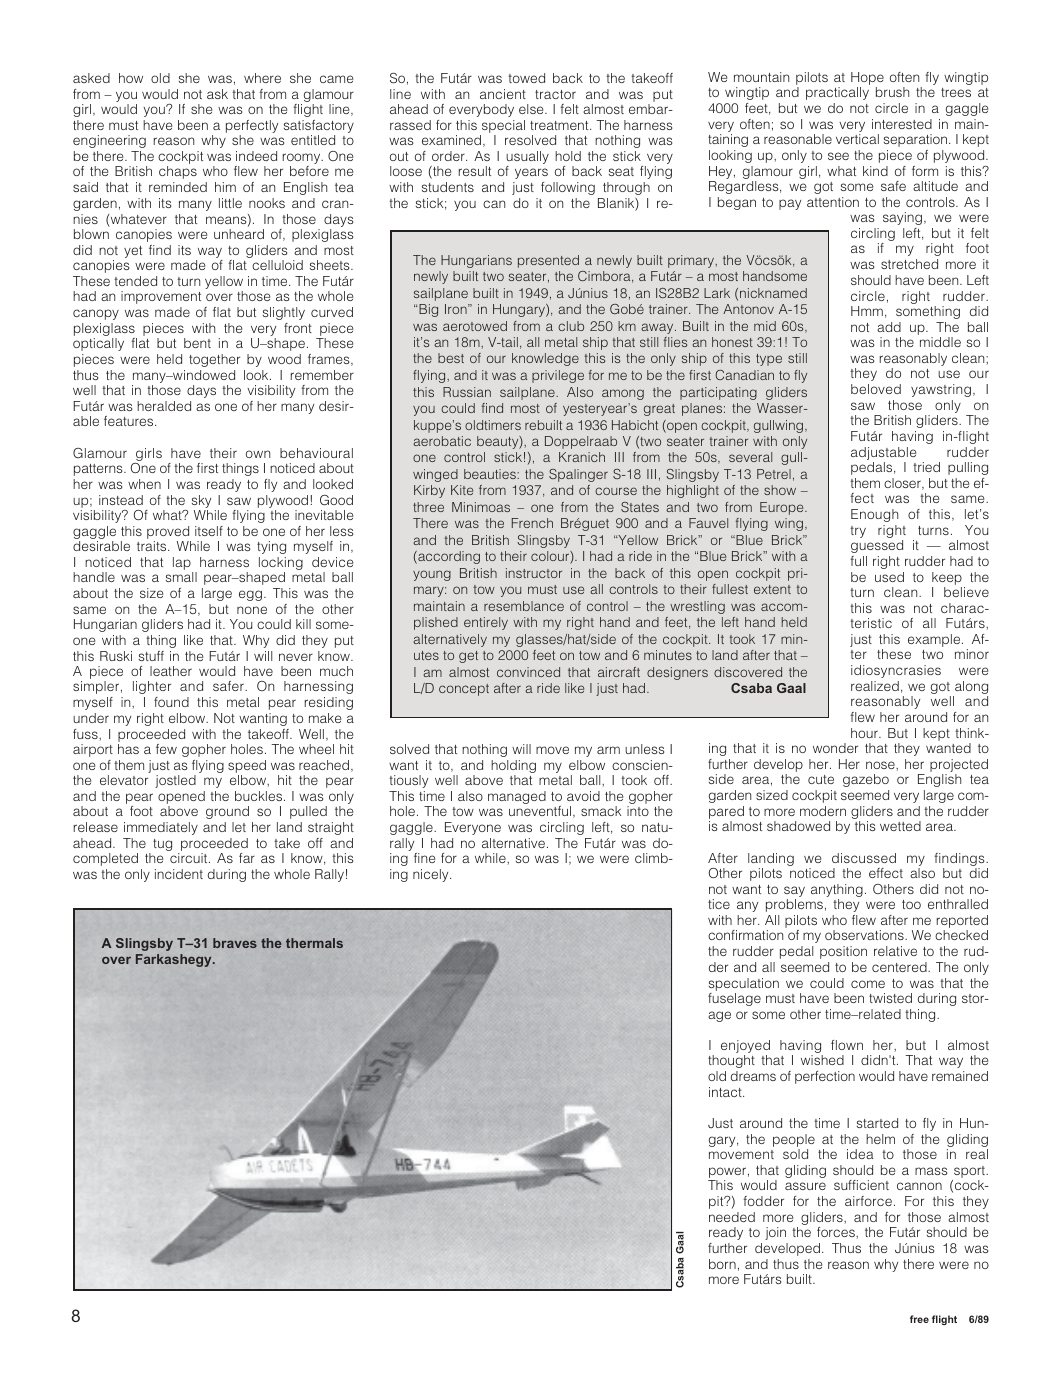 The image size is (1062, 1374). I want to click on come, so click(868, 984).
